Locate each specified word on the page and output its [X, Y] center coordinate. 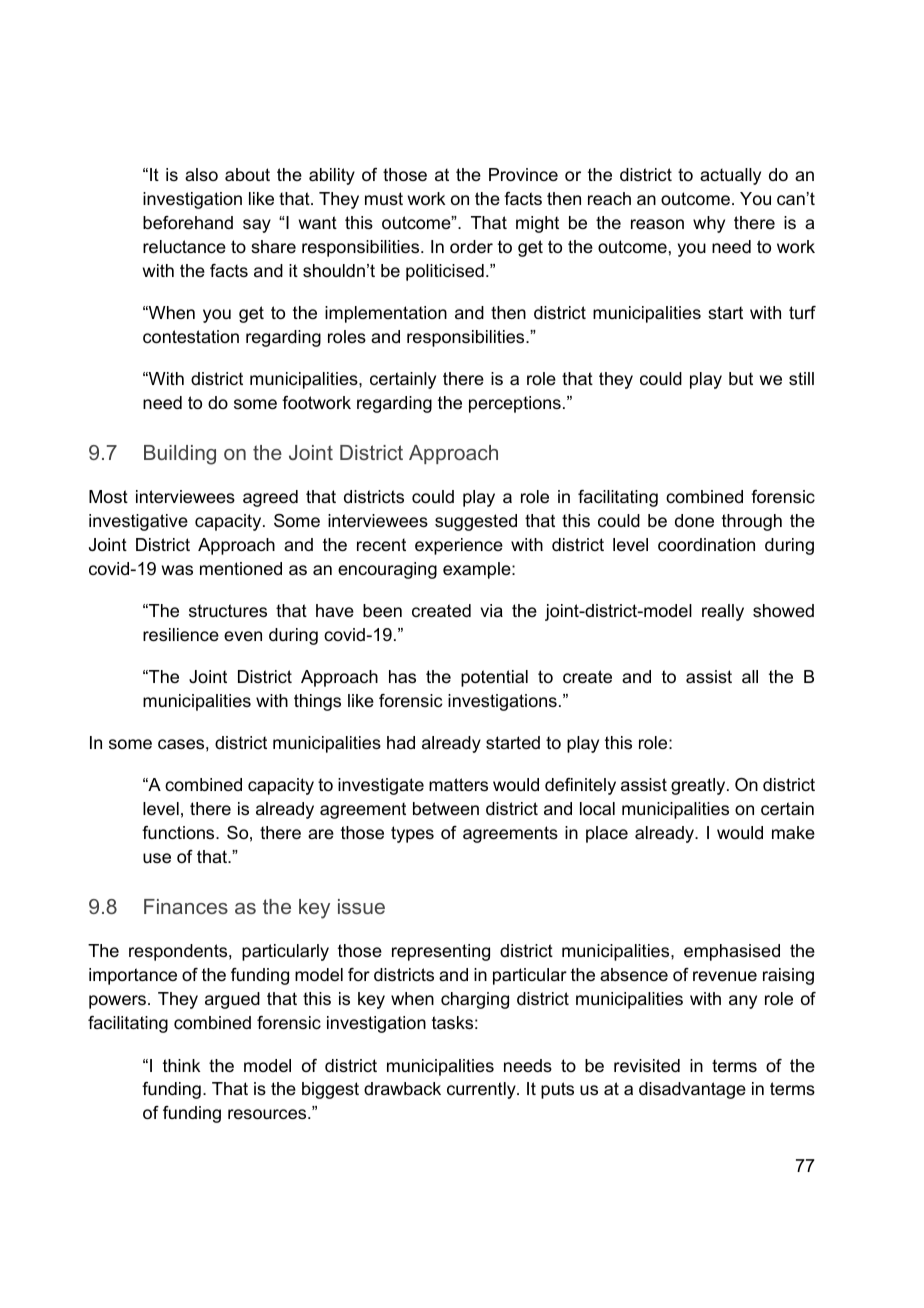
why [709, 224]
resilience [181, 635]
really [723, 612]
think [181, 1065]
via [492, 610]
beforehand [188, 223]
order [471, 247]
